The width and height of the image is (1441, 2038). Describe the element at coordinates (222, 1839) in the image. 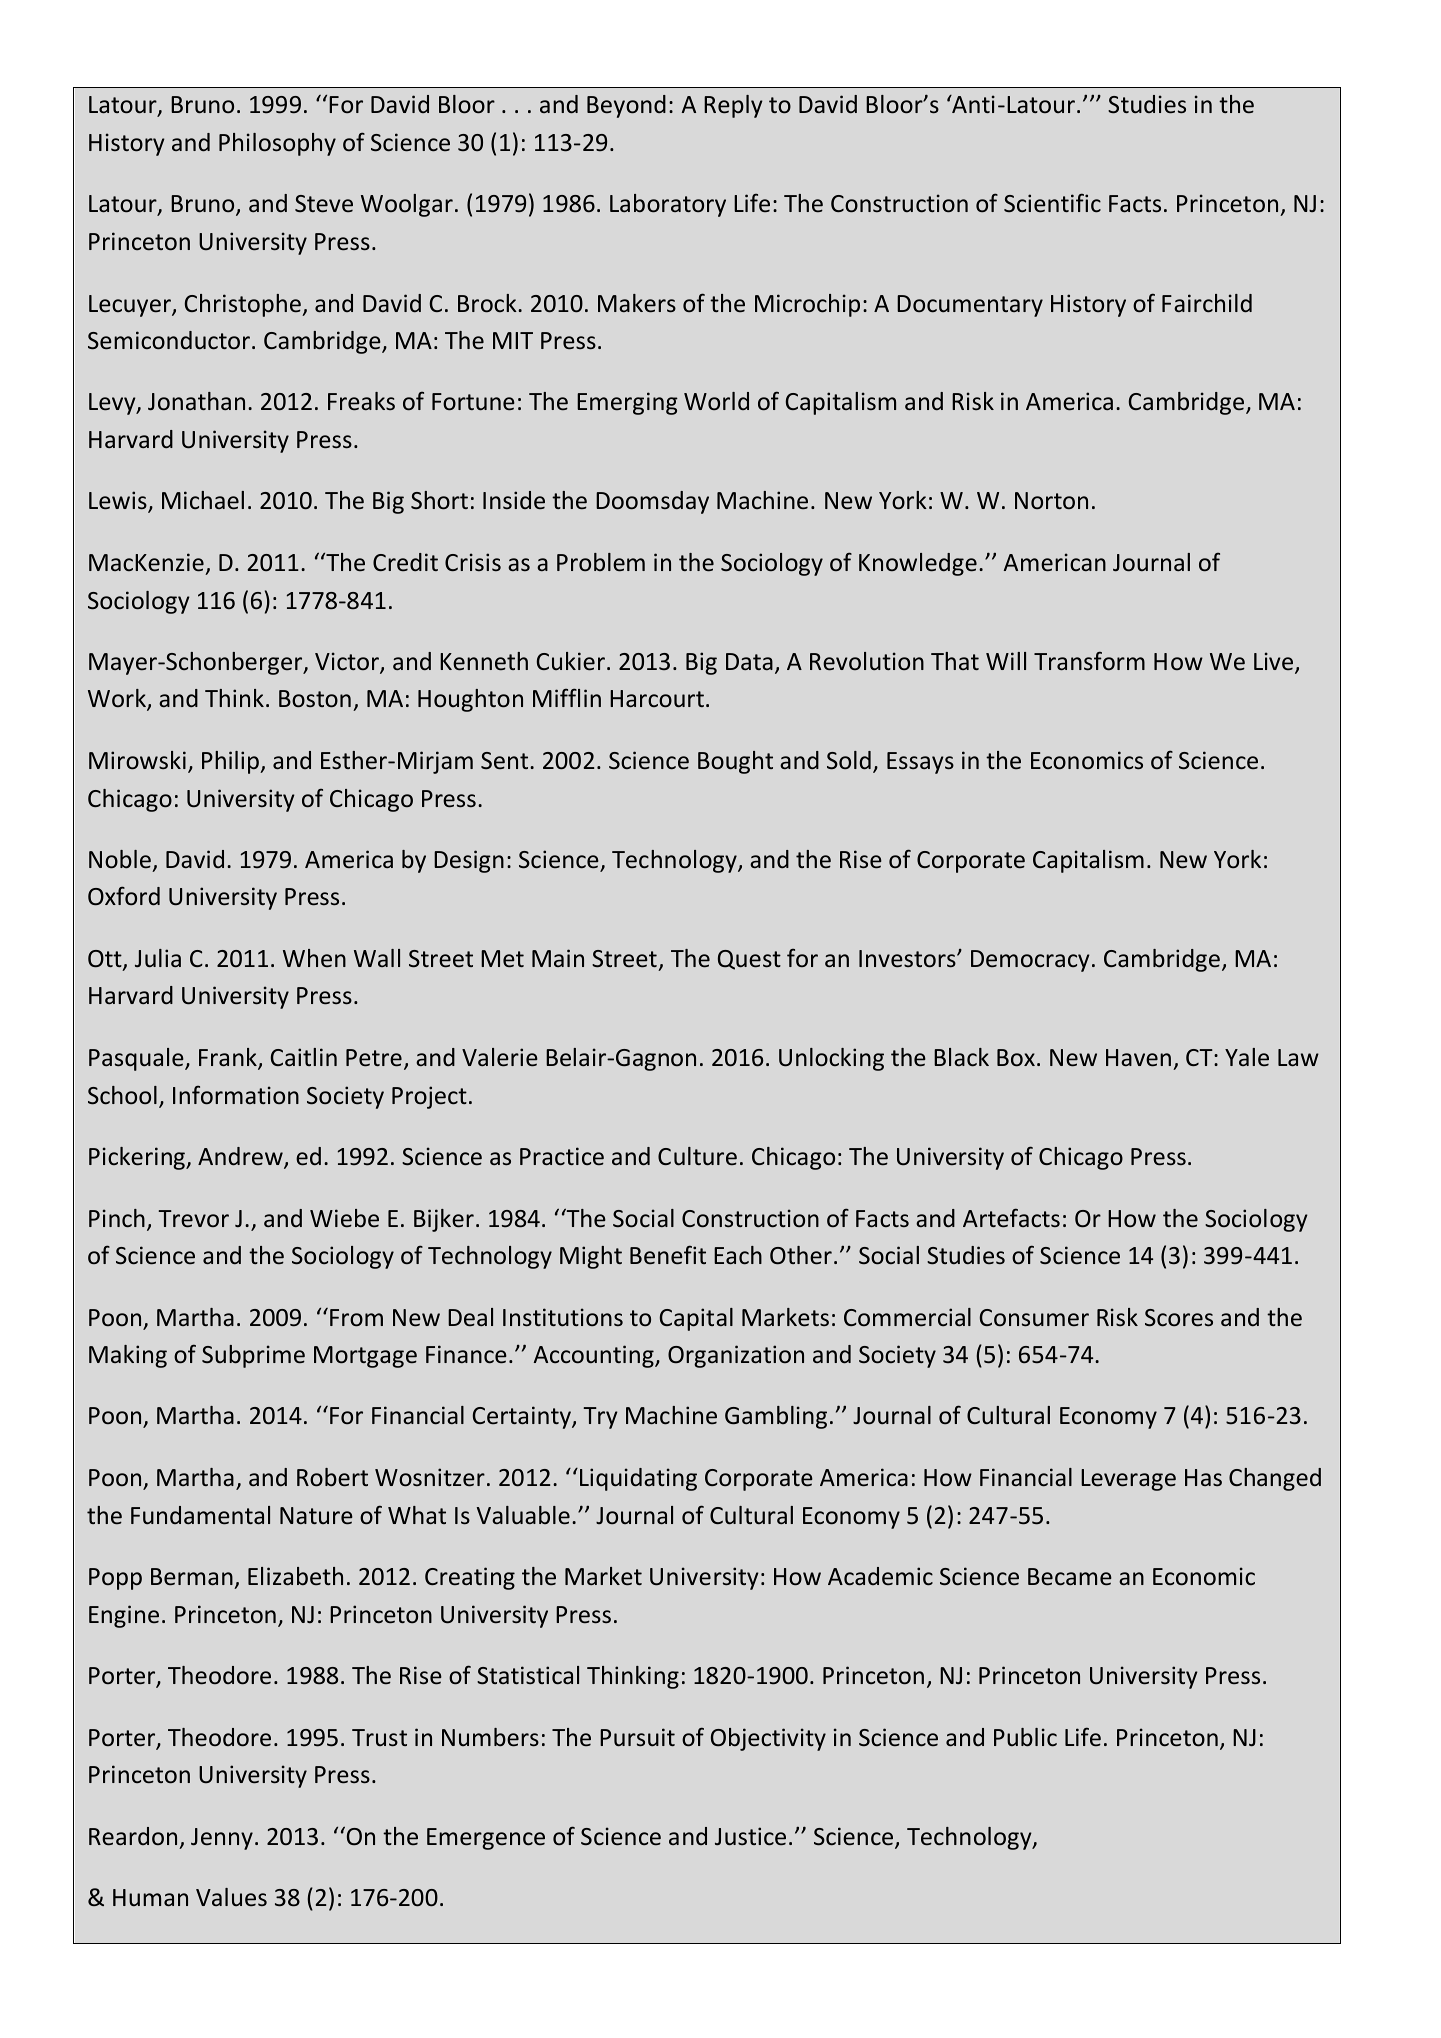

I see `Jenny` at that location.
